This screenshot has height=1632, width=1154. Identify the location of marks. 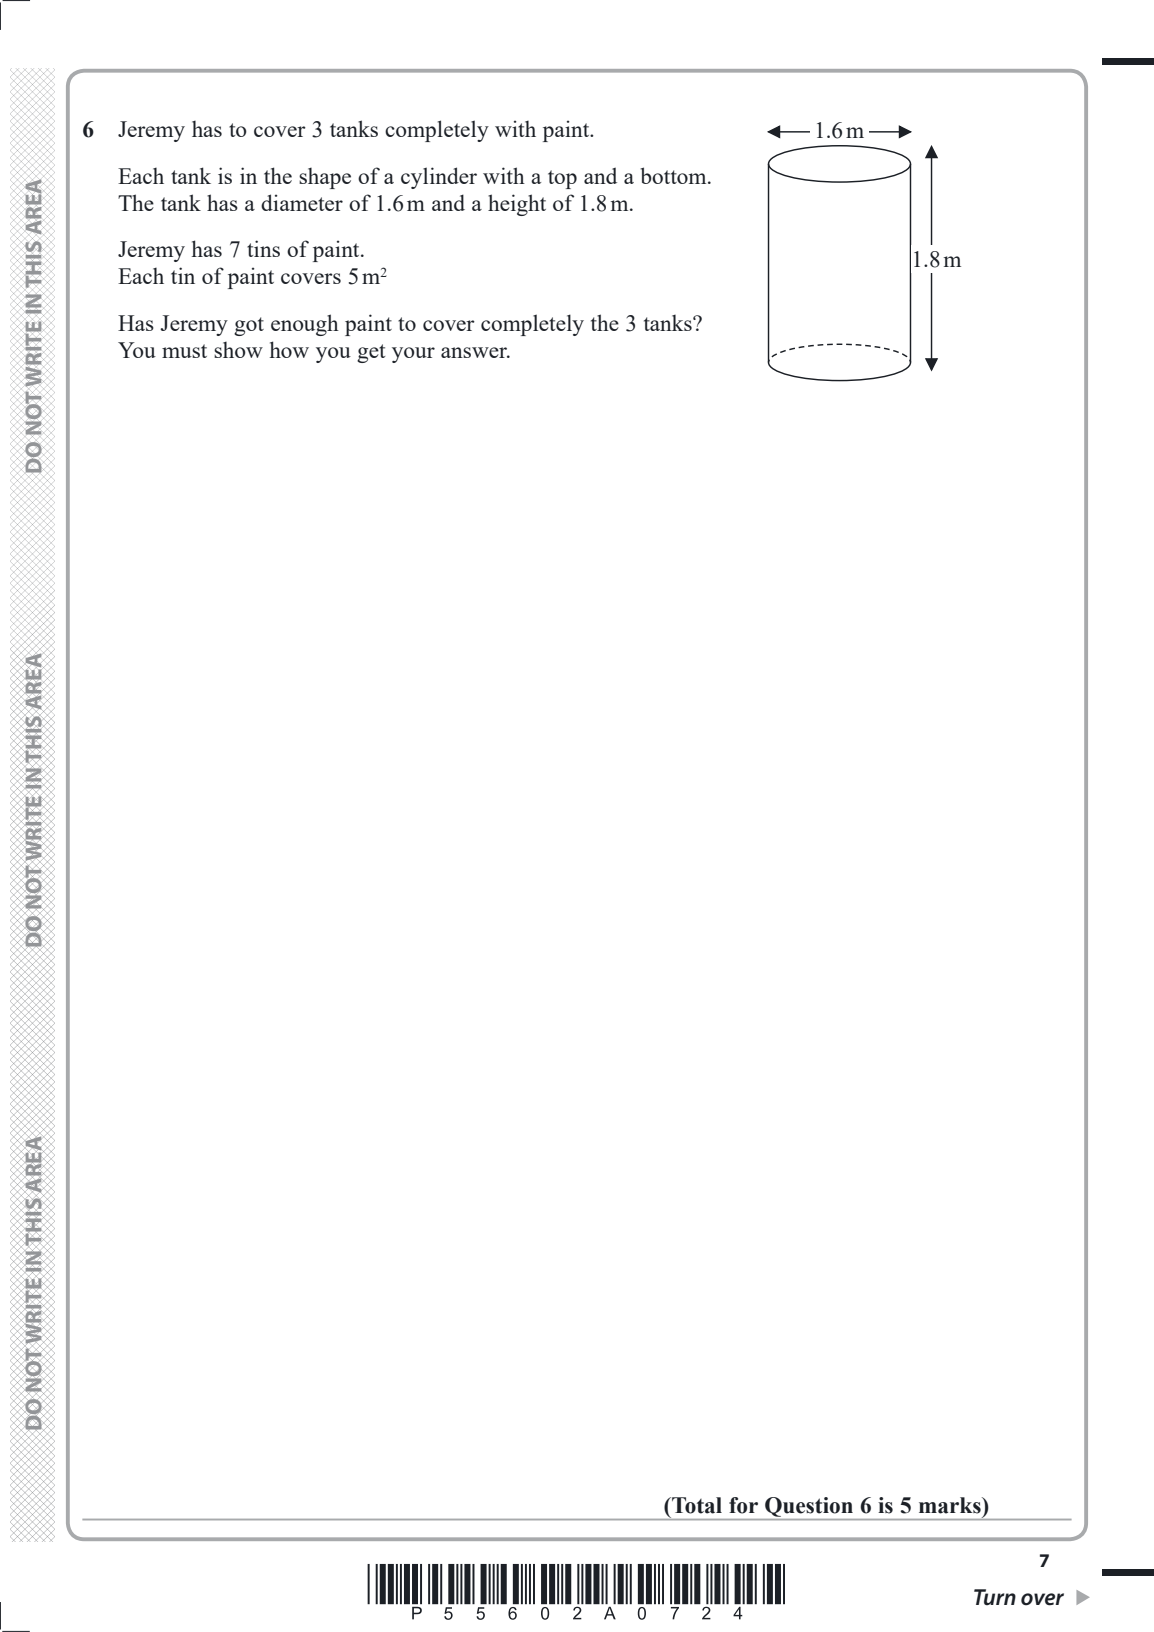
(951, 1505).
